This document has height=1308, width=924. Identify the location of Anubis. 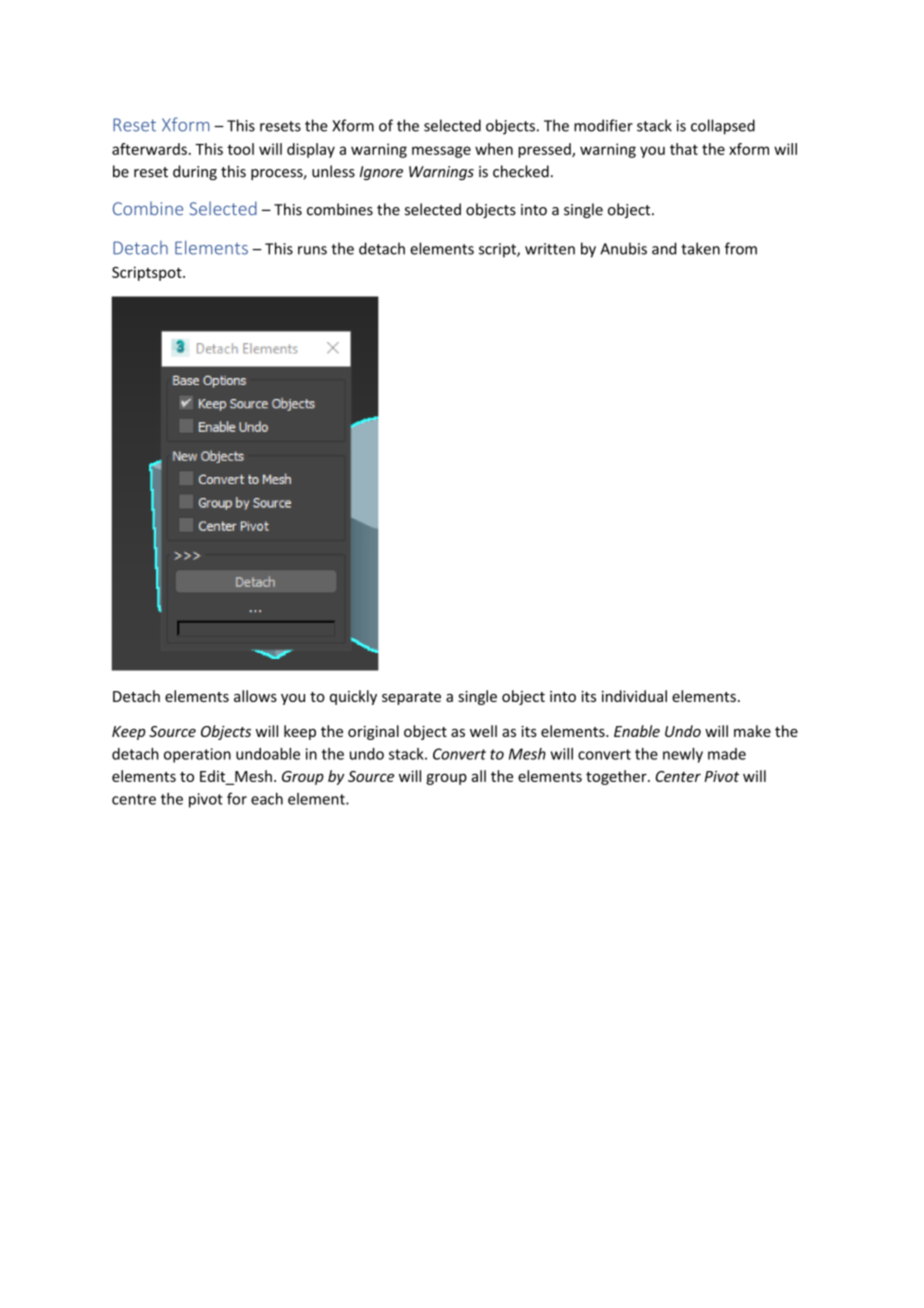
(623, 248).
